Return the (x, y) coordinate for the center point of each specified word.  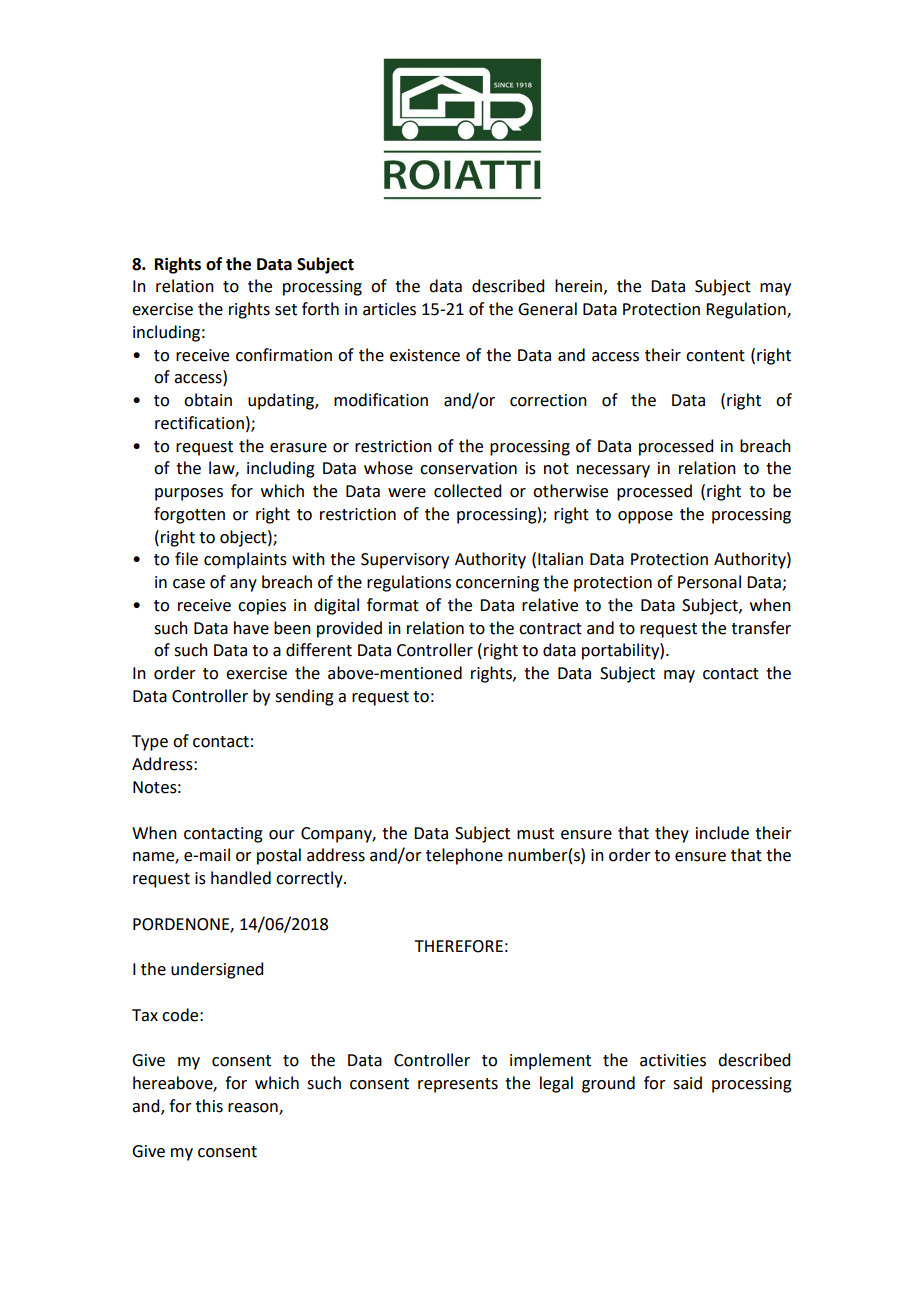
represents (458, 1085)
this (209, 1106)
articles (389, 309)
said (687, 1083)
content (715, 356)
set (286, 310)
